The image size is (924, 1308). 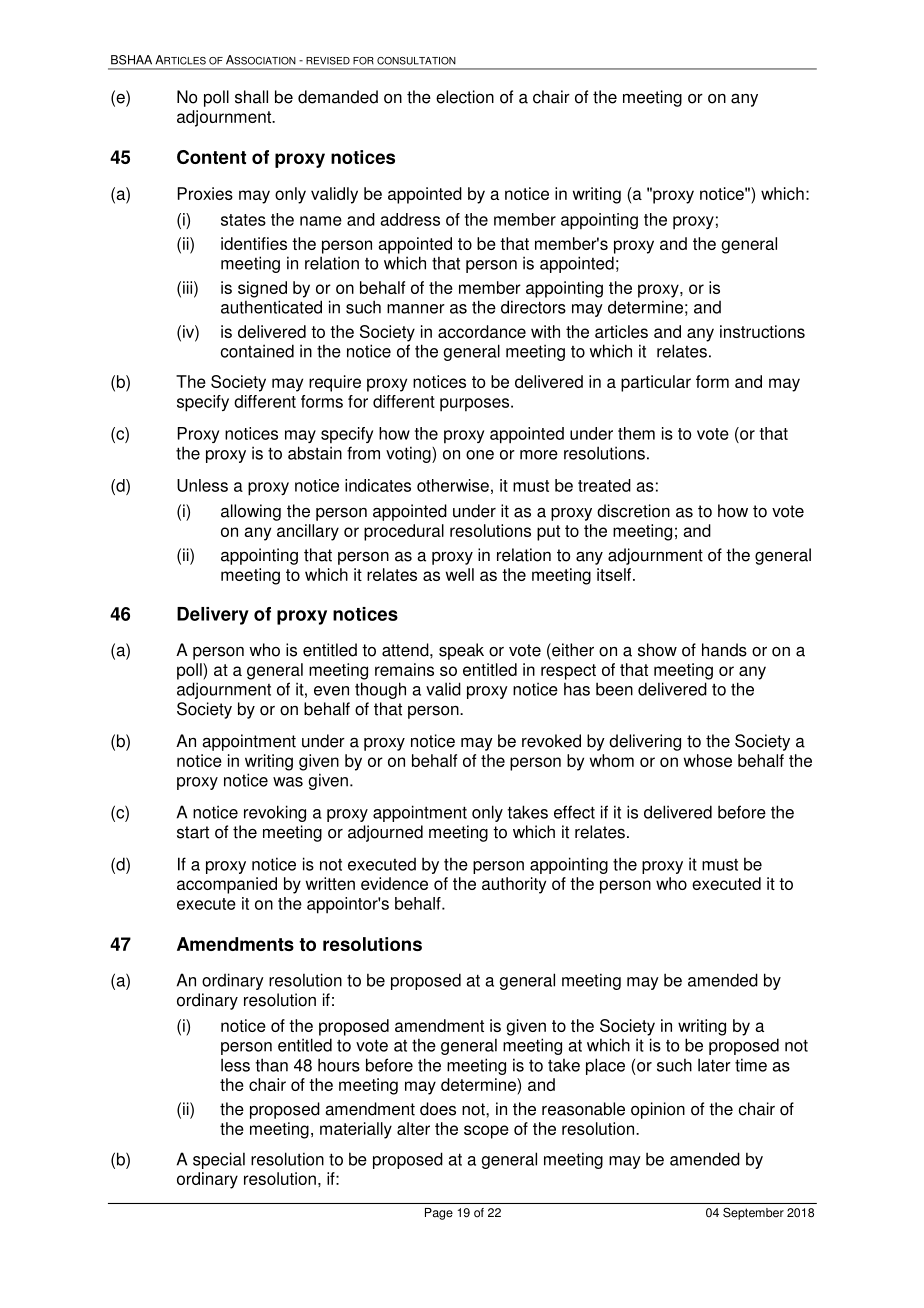 What do you see at coordinates (708, 760) in the screenshot?
I see `whose` at bounding box center [708, 760].
